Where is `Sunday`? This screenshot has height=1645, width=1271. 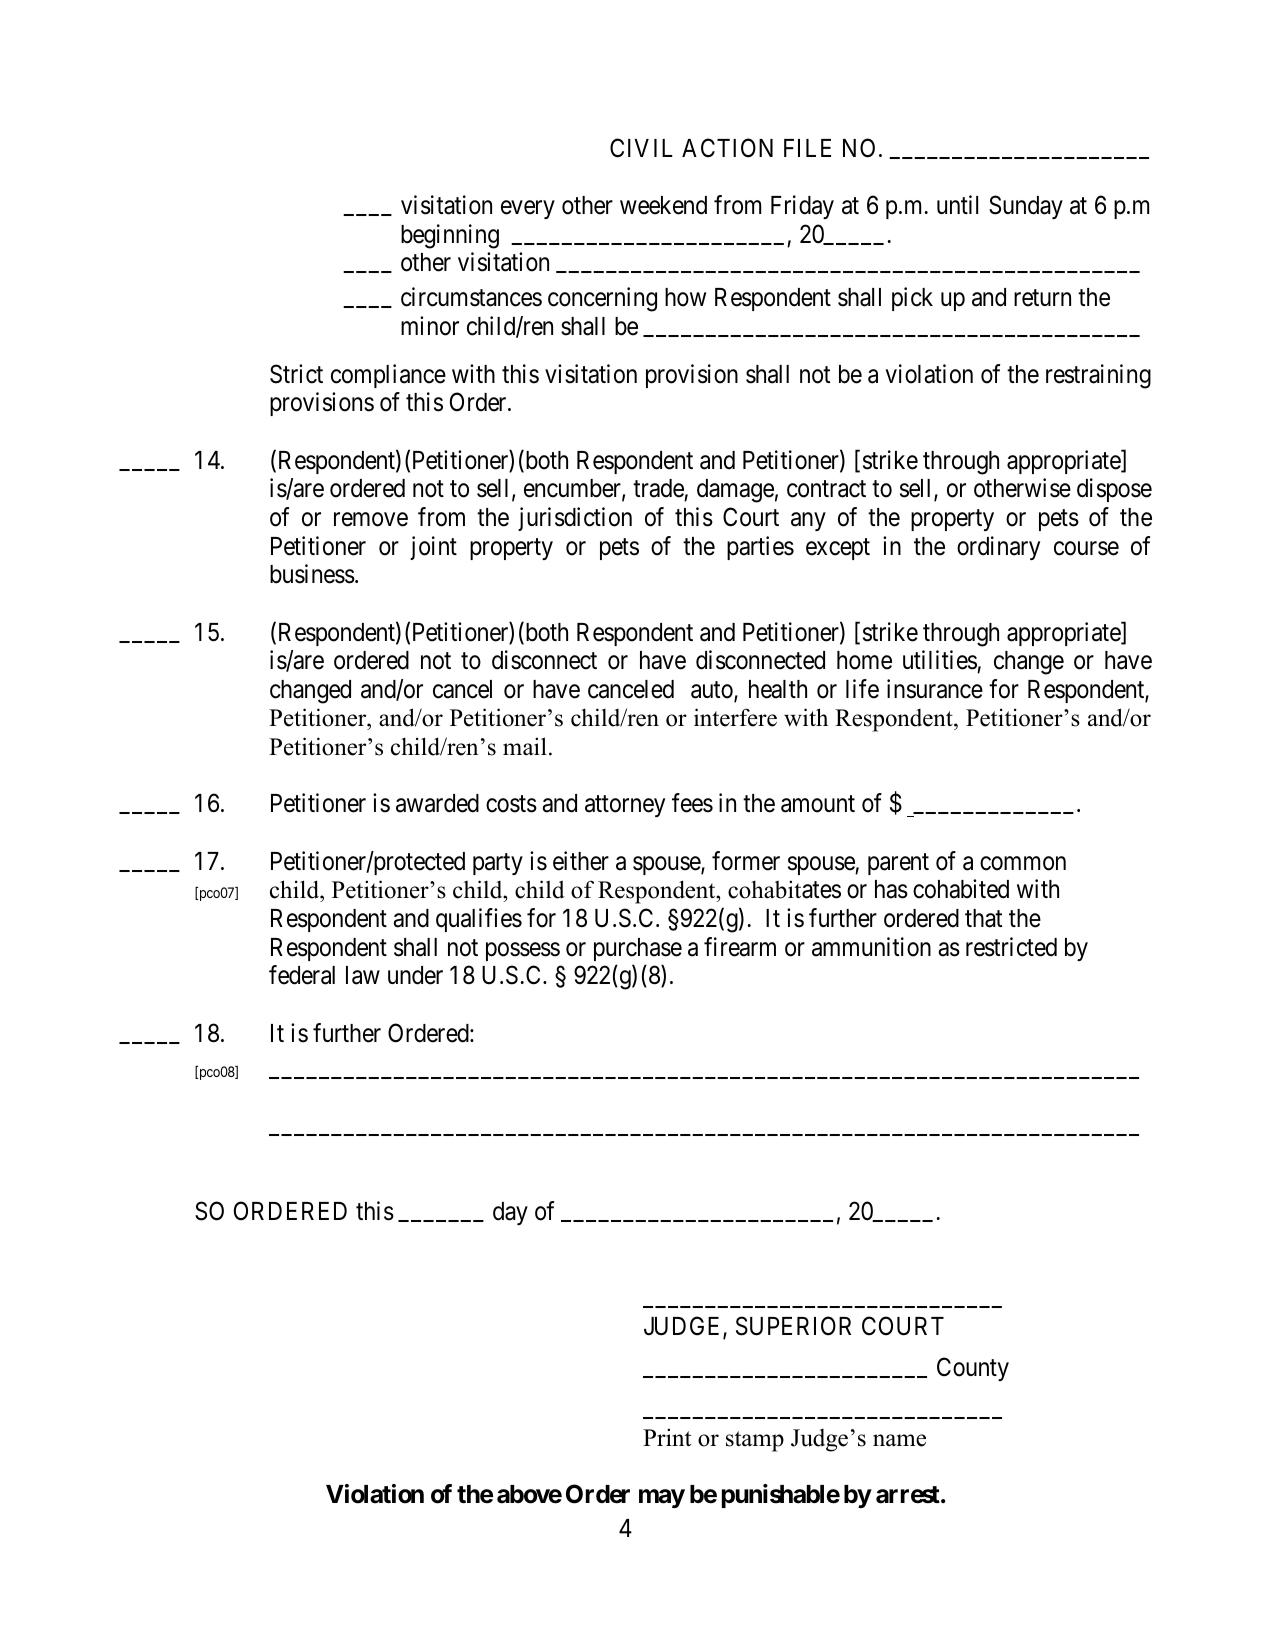
Sunday is located at coordinates (1026, 207).
